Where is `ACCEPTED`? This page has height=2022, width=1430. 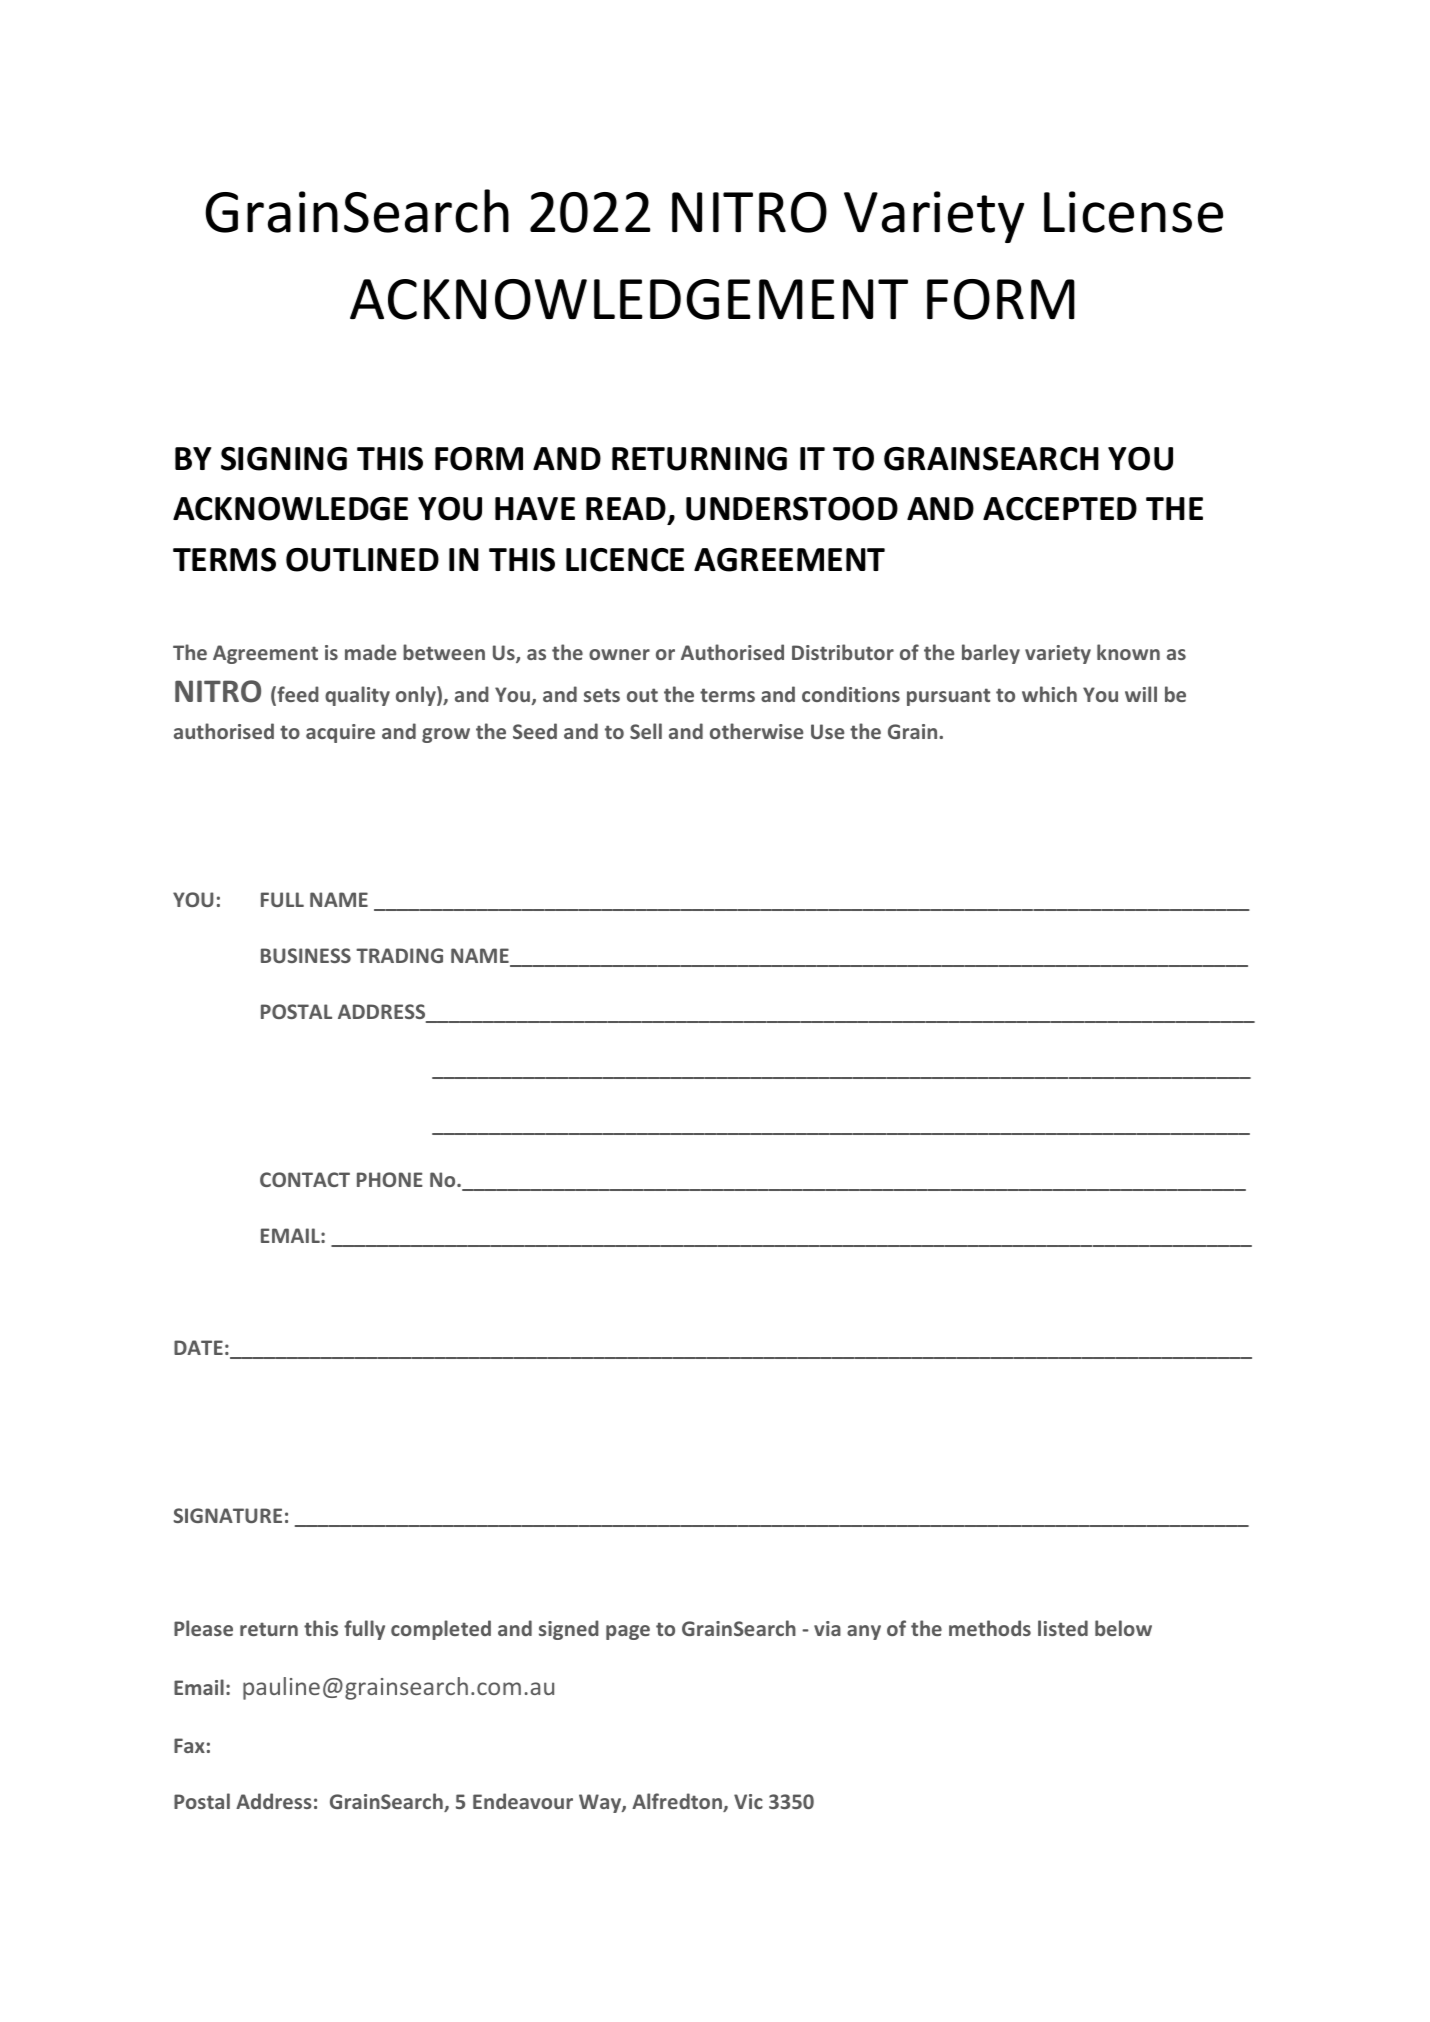
ACCEPTED is located at coordinates (1060, 509).
